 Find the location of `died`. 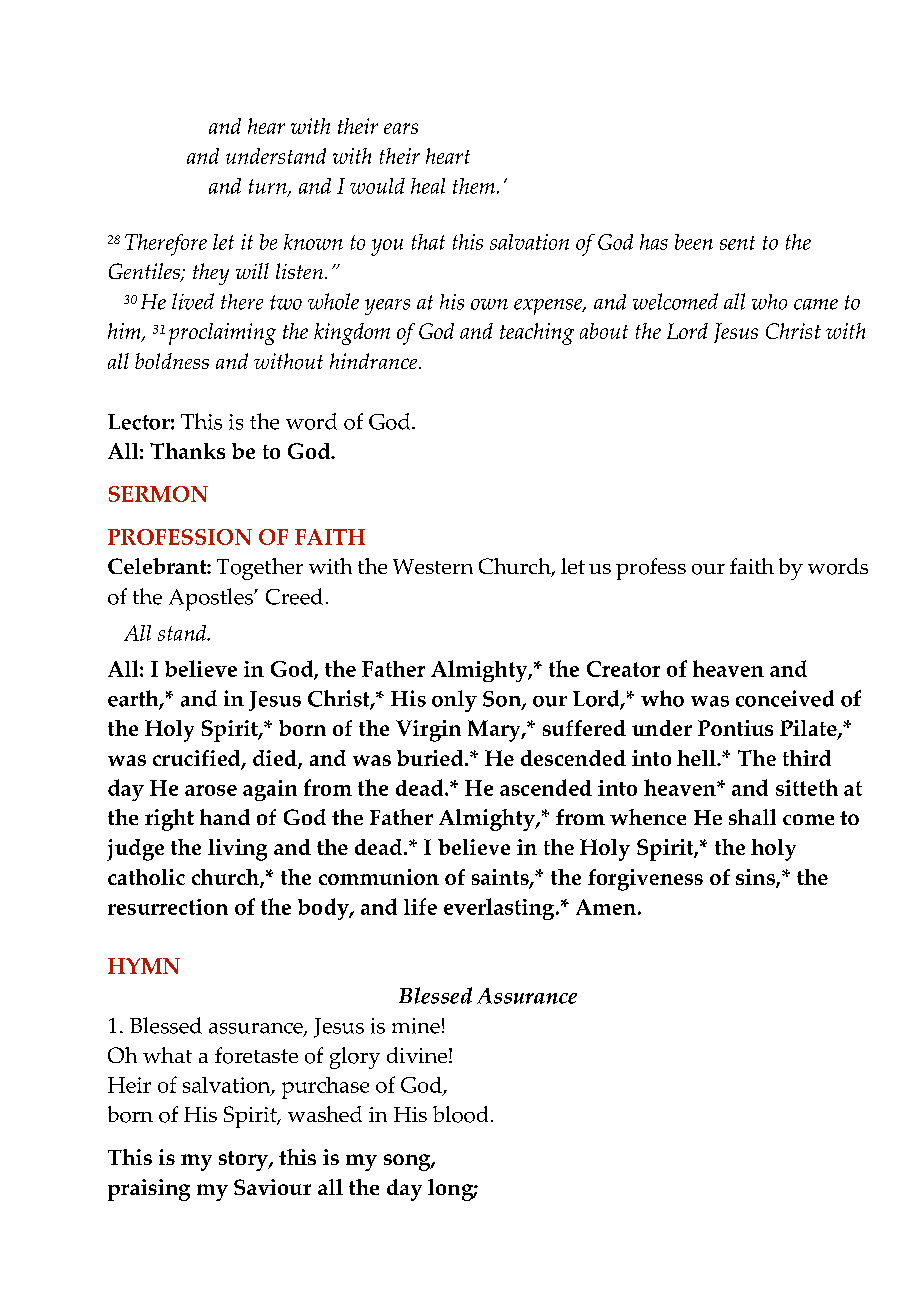

died is located at coordinates (276, 759).
